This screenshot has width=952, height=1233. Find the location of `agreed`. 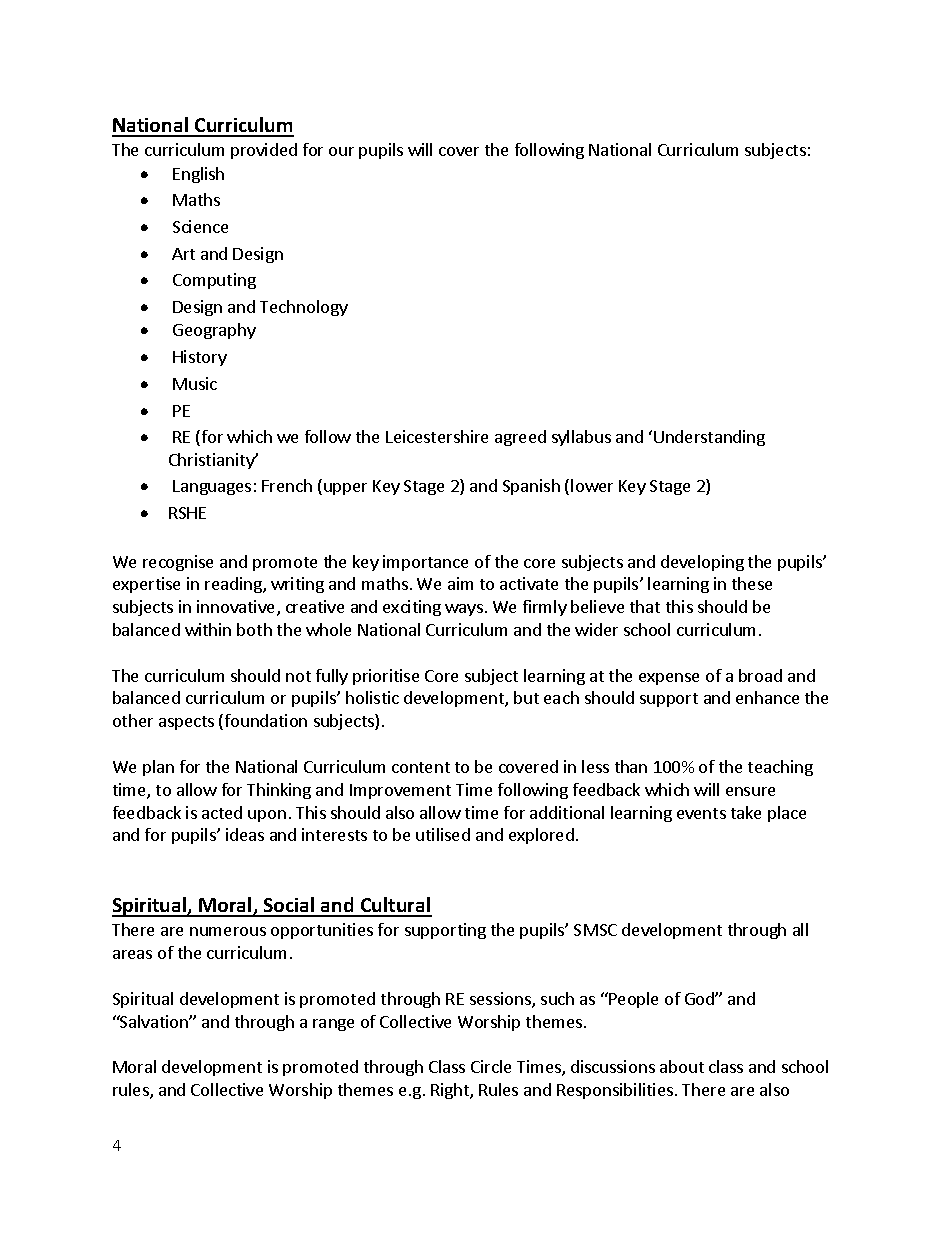

agreed is located at coordinates (520, 438).
